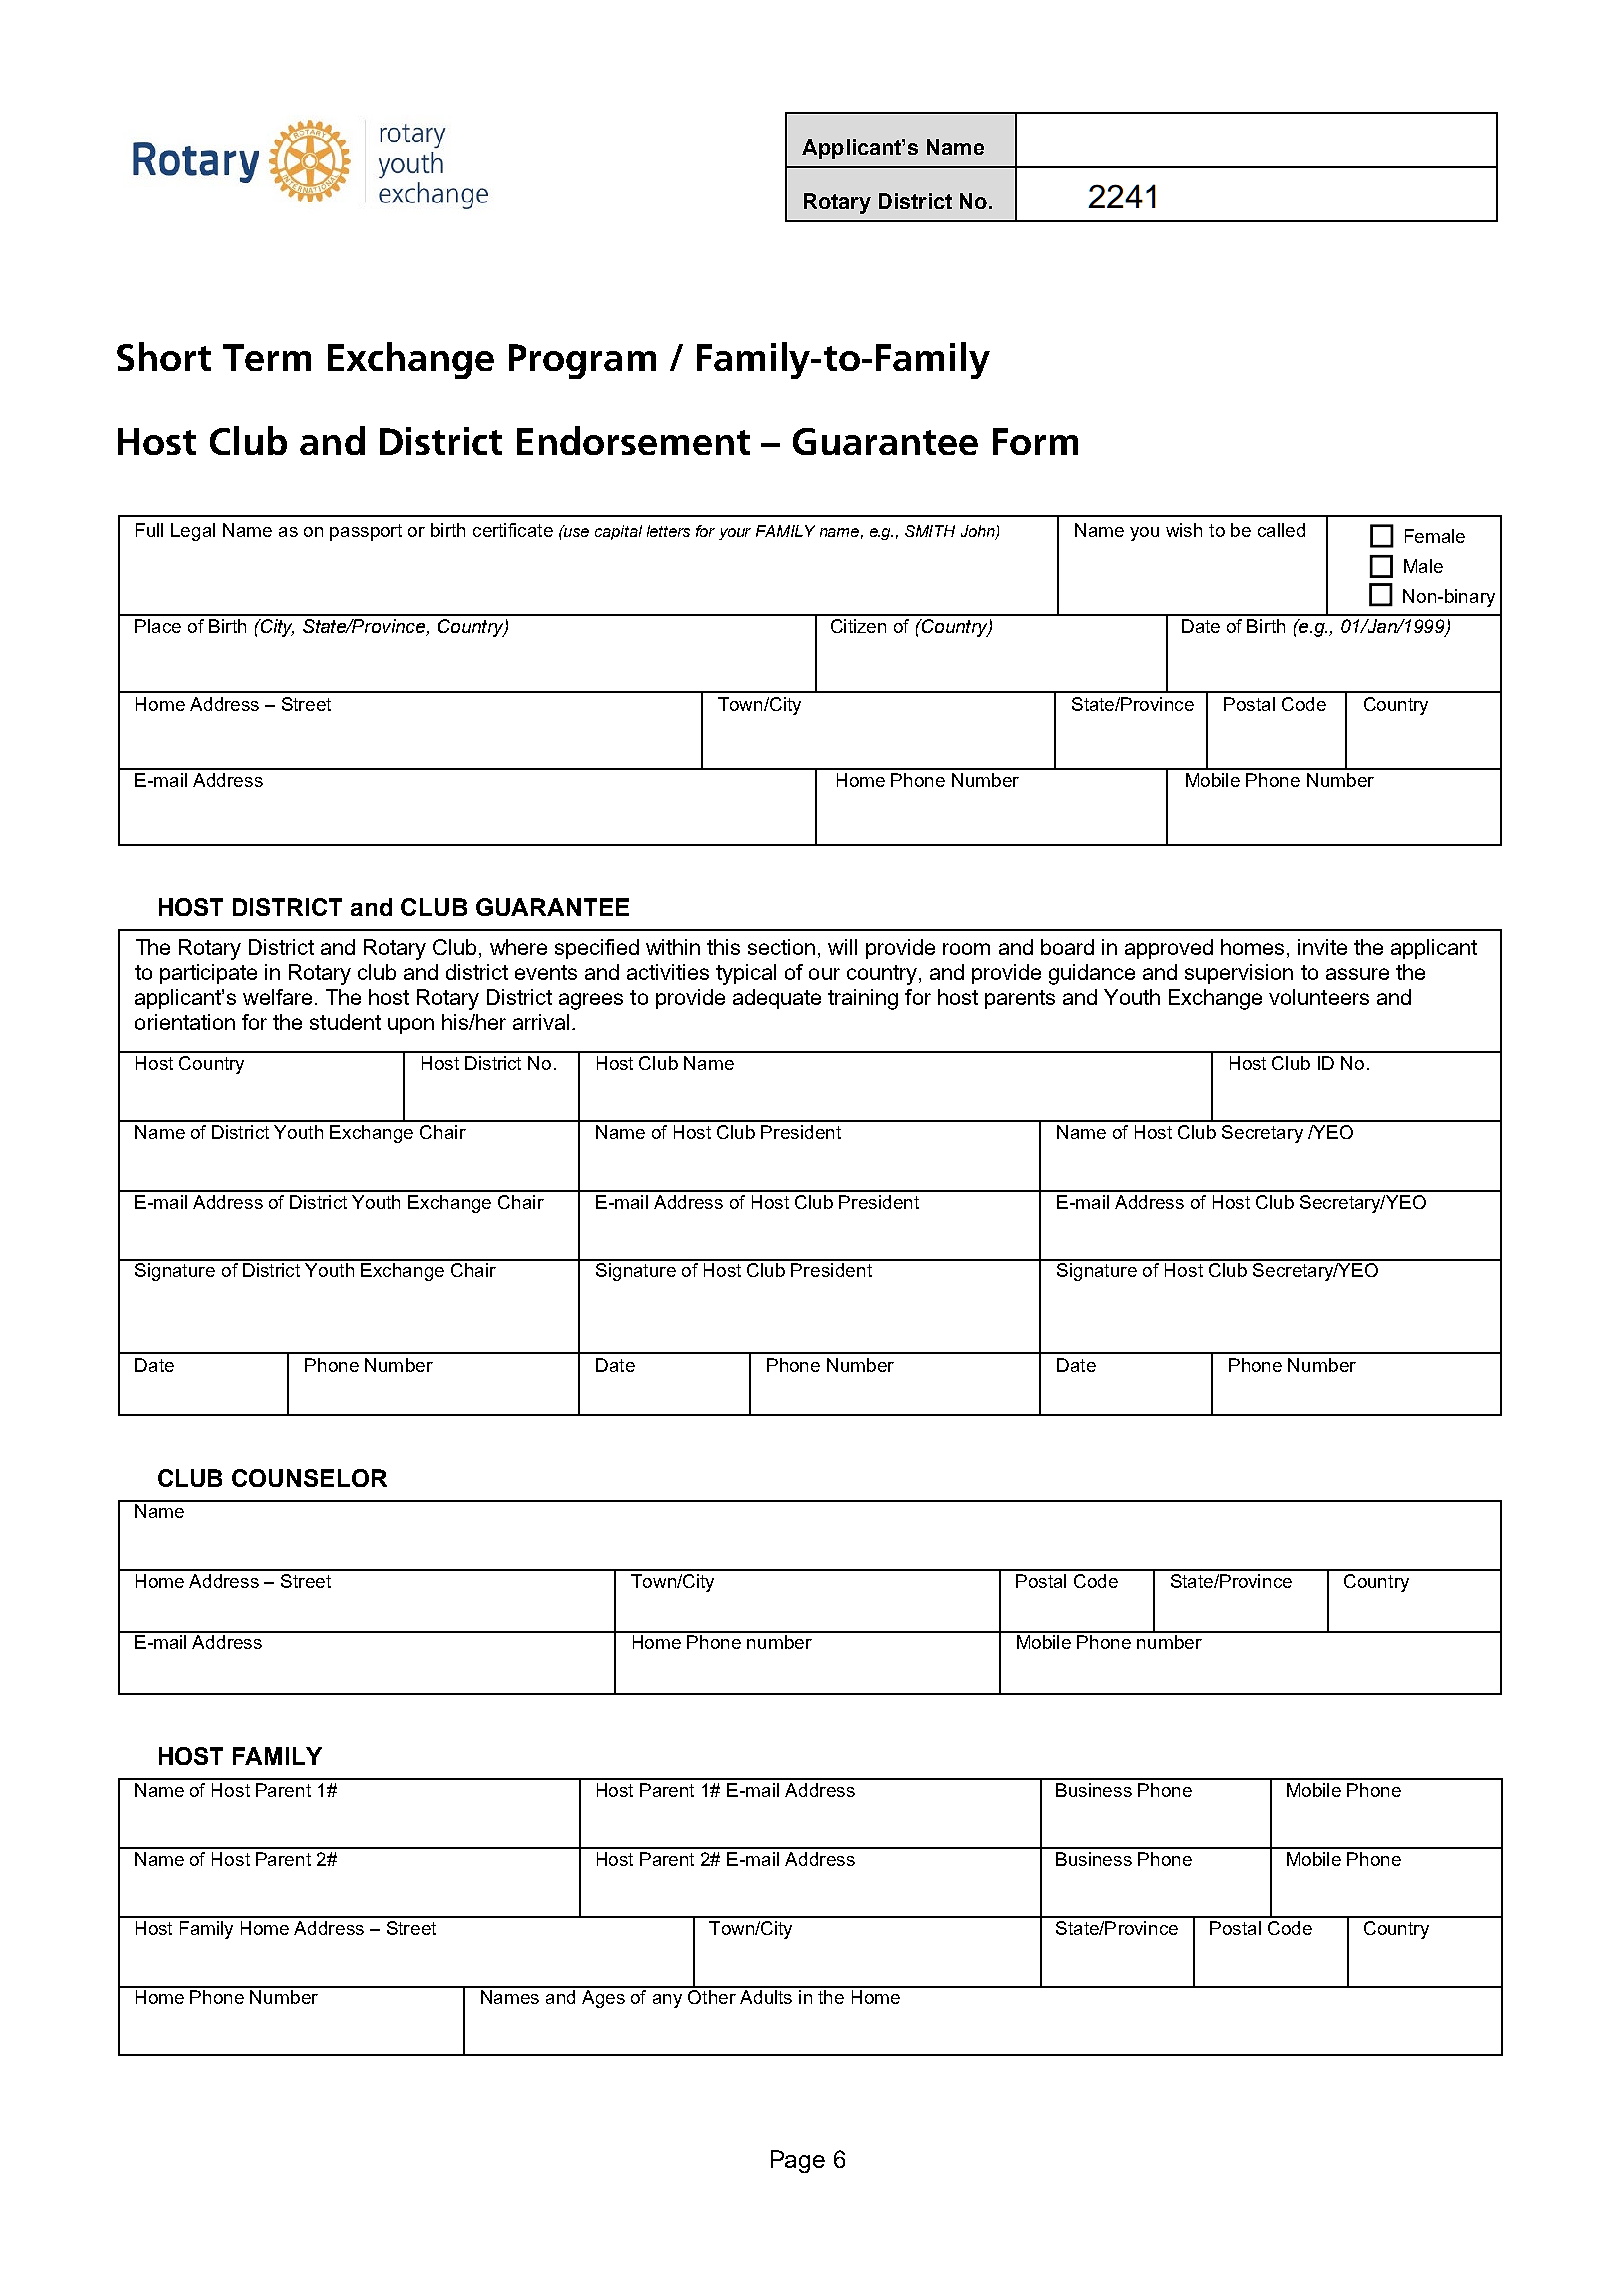 This screenshot has height=2285, width=1616. What do you see at coordinates (309, 1478) in the screenshot?
I see `COUNSELOR` at bounding box center [309, 1478].
